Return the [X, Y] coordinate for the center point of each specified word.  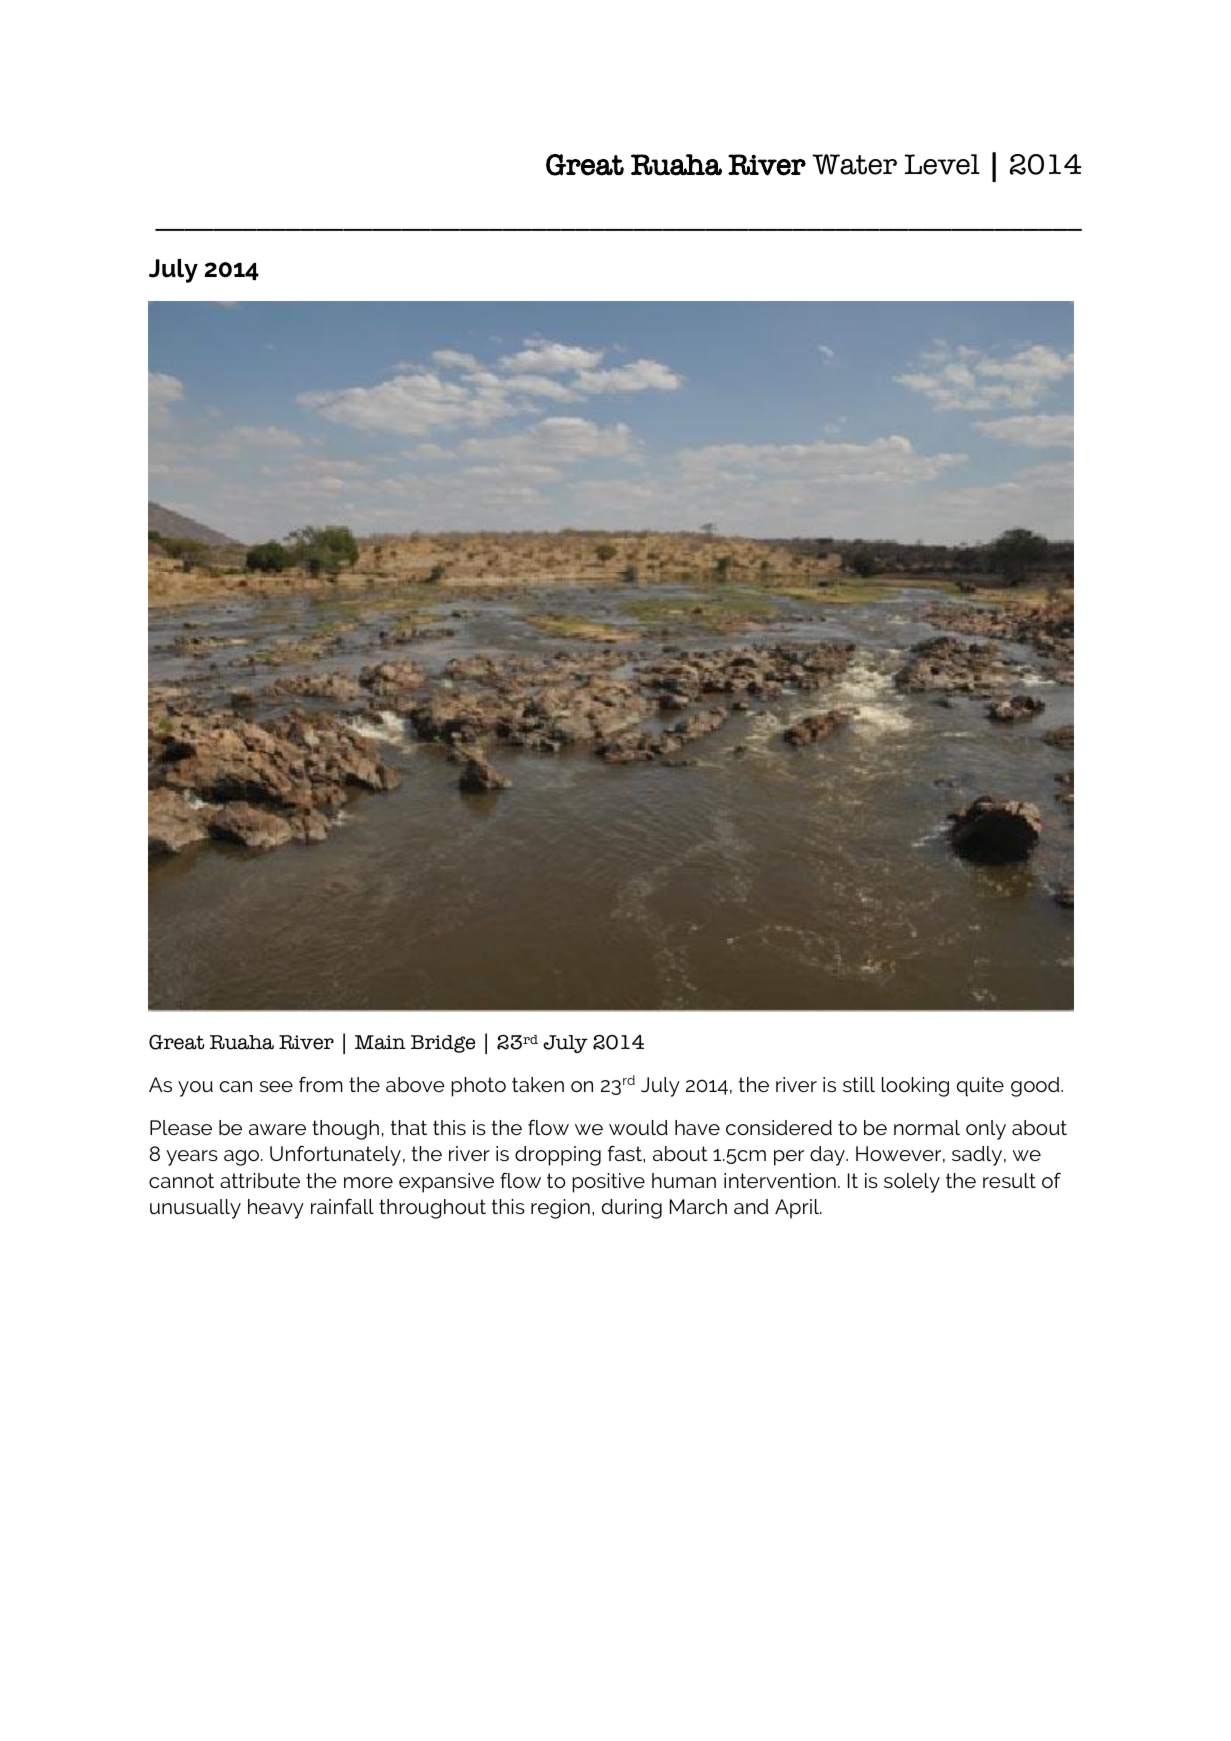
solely [912, 1183]
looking [915, 1087]
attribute [260, 1180]
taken [538, 1084]
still [859, 1084]
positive [608, 1183]
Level [942, 164]
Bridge [443, 1044]
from [321, 1084]
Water [854, 164]
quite [980, 1087]
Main [380, 1042]
